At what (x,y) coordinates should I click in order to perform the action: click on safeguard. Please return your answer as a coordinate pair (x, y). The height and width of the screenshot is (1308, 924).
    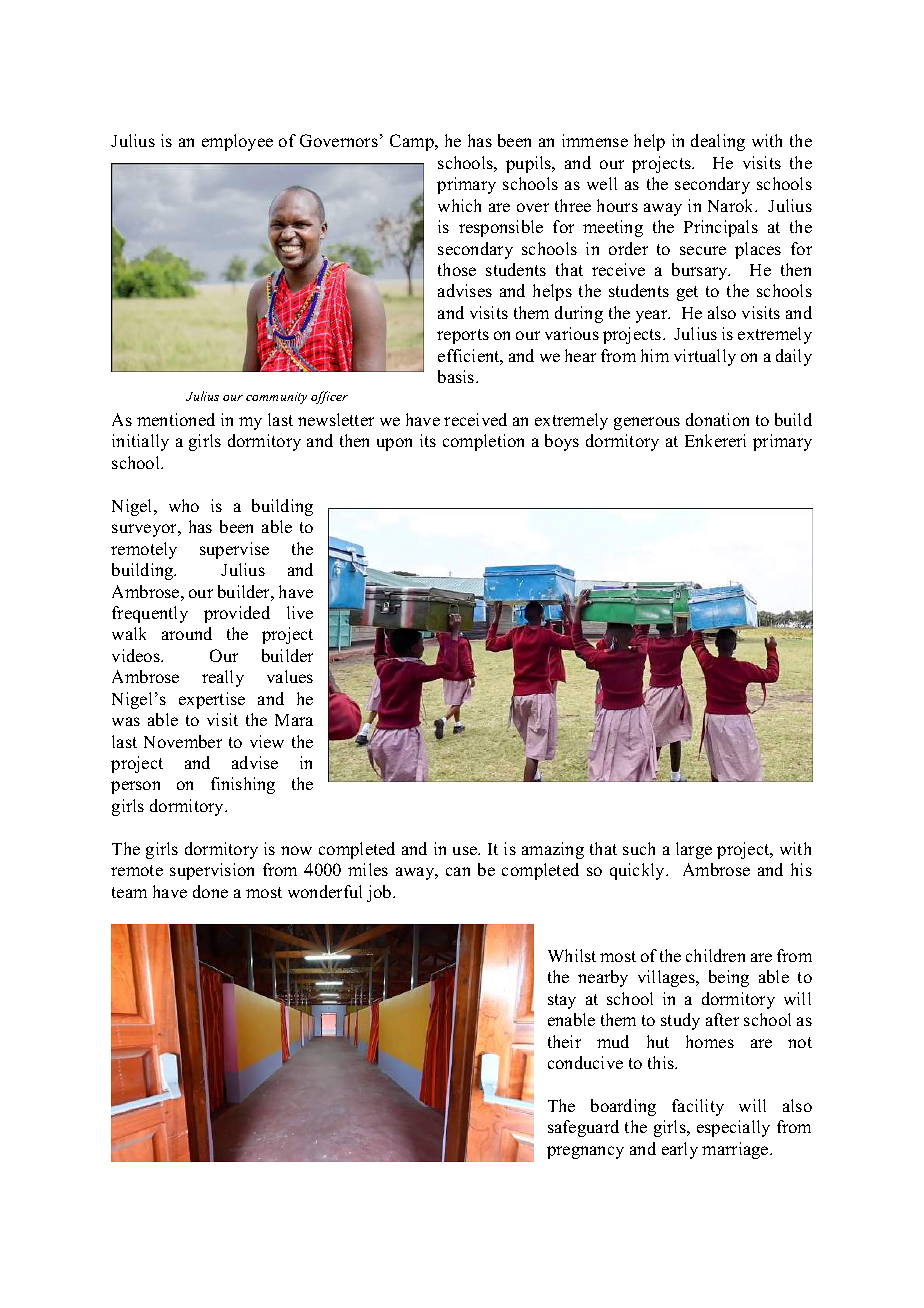
    Looking at the image, I should click on (583, 1128).
